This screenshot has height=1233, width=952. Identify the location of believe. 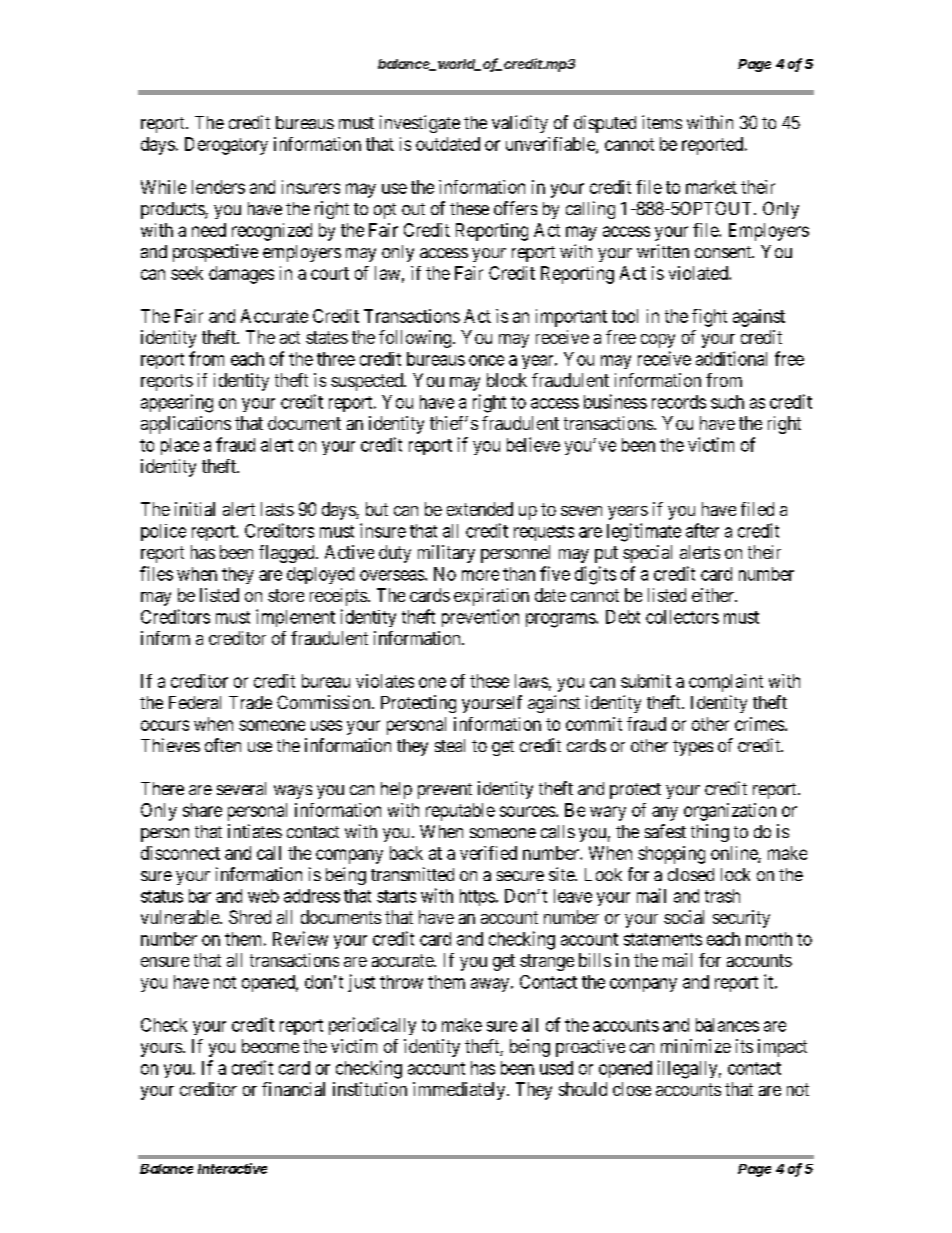
(533, 444).
